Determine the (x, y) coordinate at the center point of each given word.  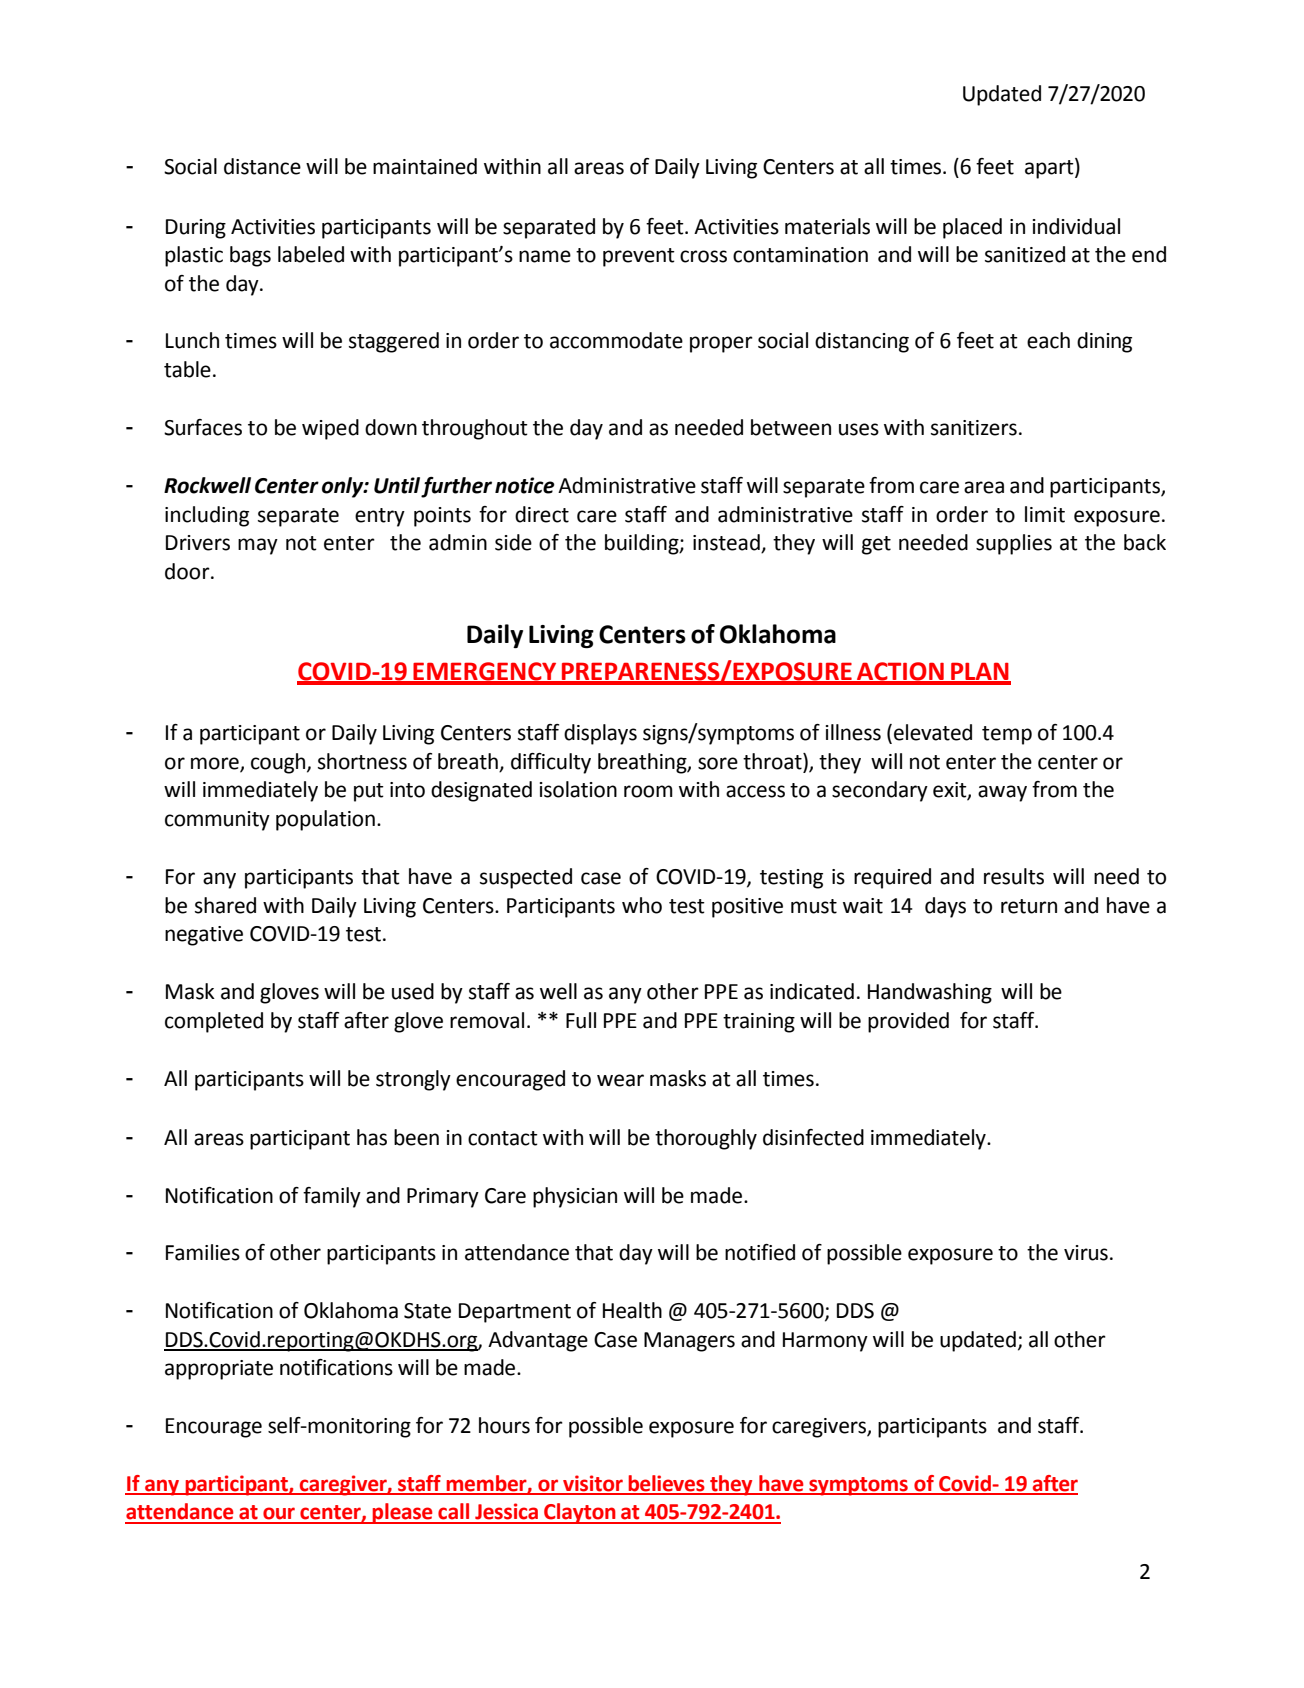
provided (908, 1022)
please (403, 1513)
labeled (311, 254)
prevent (639, 257)
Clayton (580, 1513)
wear (620, 1080)
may (258, 546)
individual (1076, 226)
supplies (1014, 544)
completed (214, 1022)
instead (727, 543)
